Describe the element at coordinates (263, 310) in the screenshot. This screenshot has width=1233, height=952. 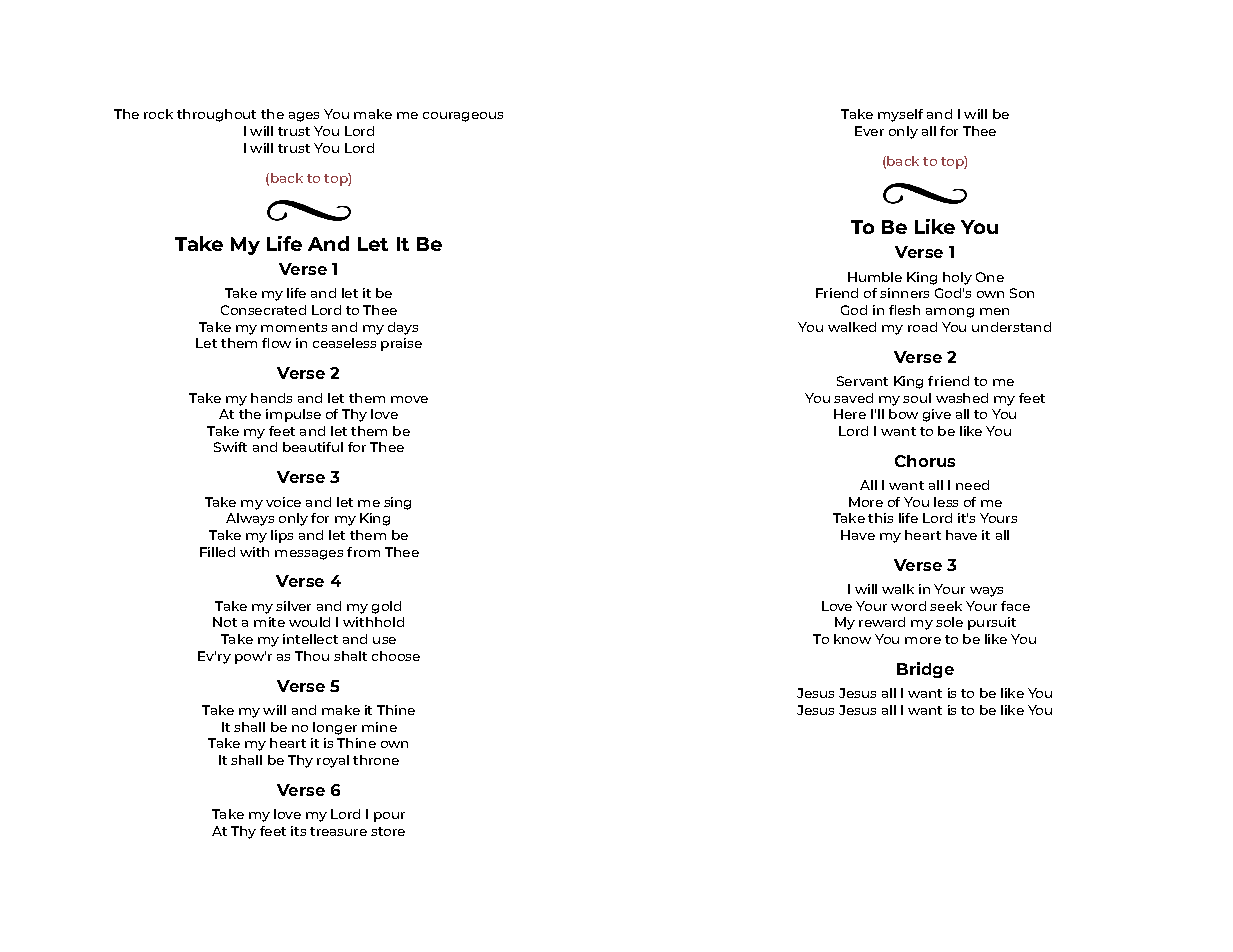
I see `Consecrated` at that location.
